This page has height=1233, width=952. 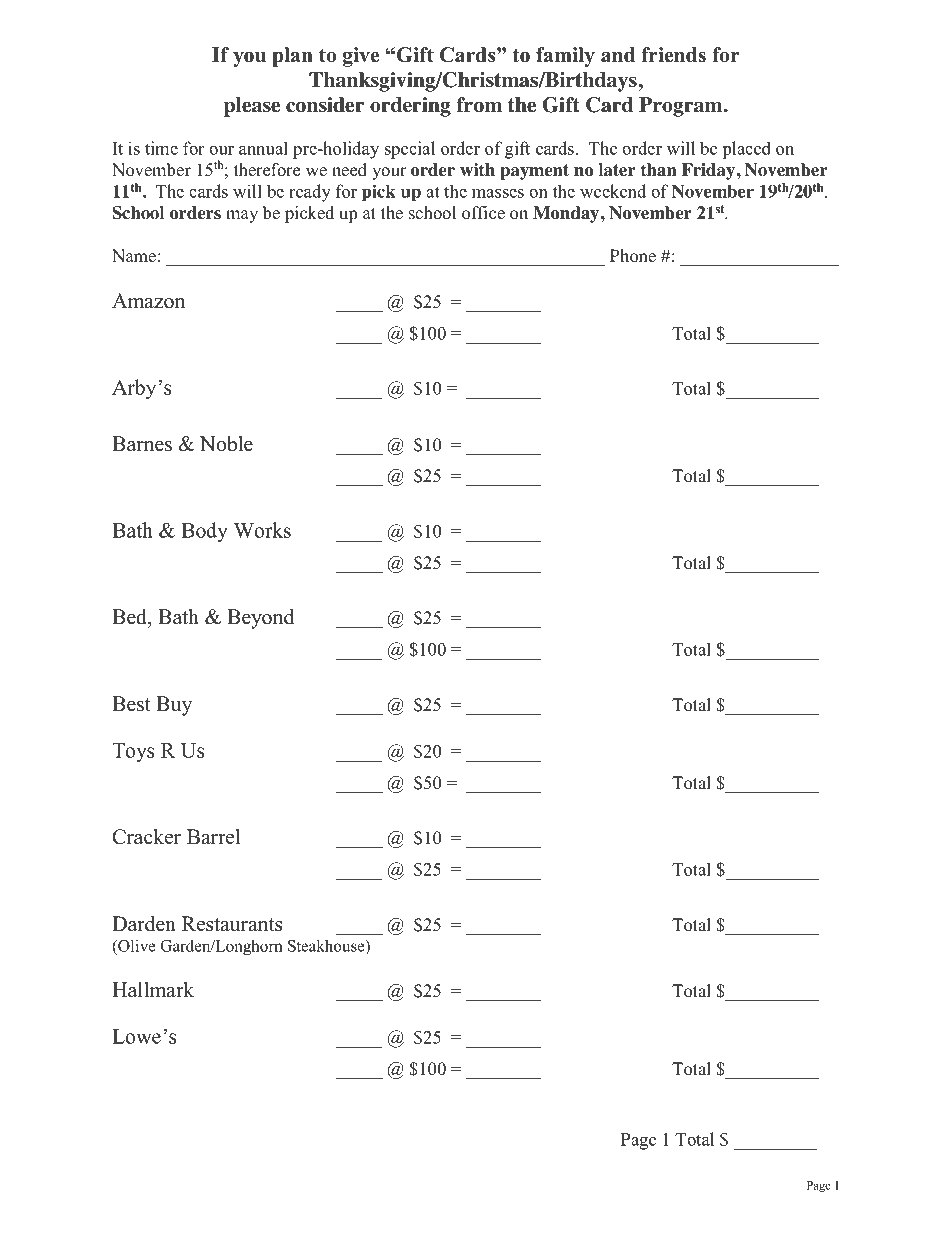 I want to click on Body, so click(x=204, y=532).
